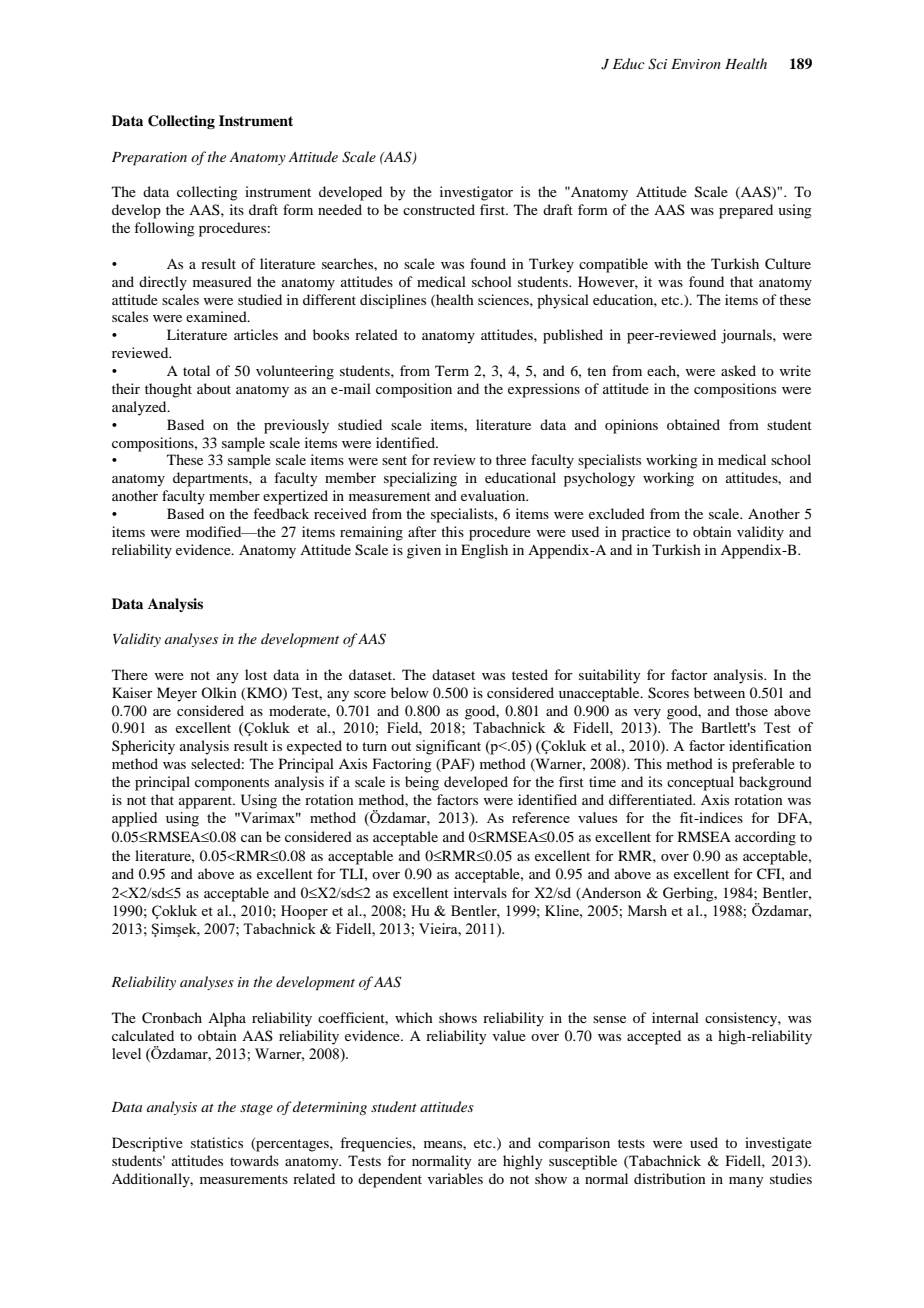  What do you see at coordinates (746, 1182) in the document?
I see `many` at bounding box center [746, 1182].
